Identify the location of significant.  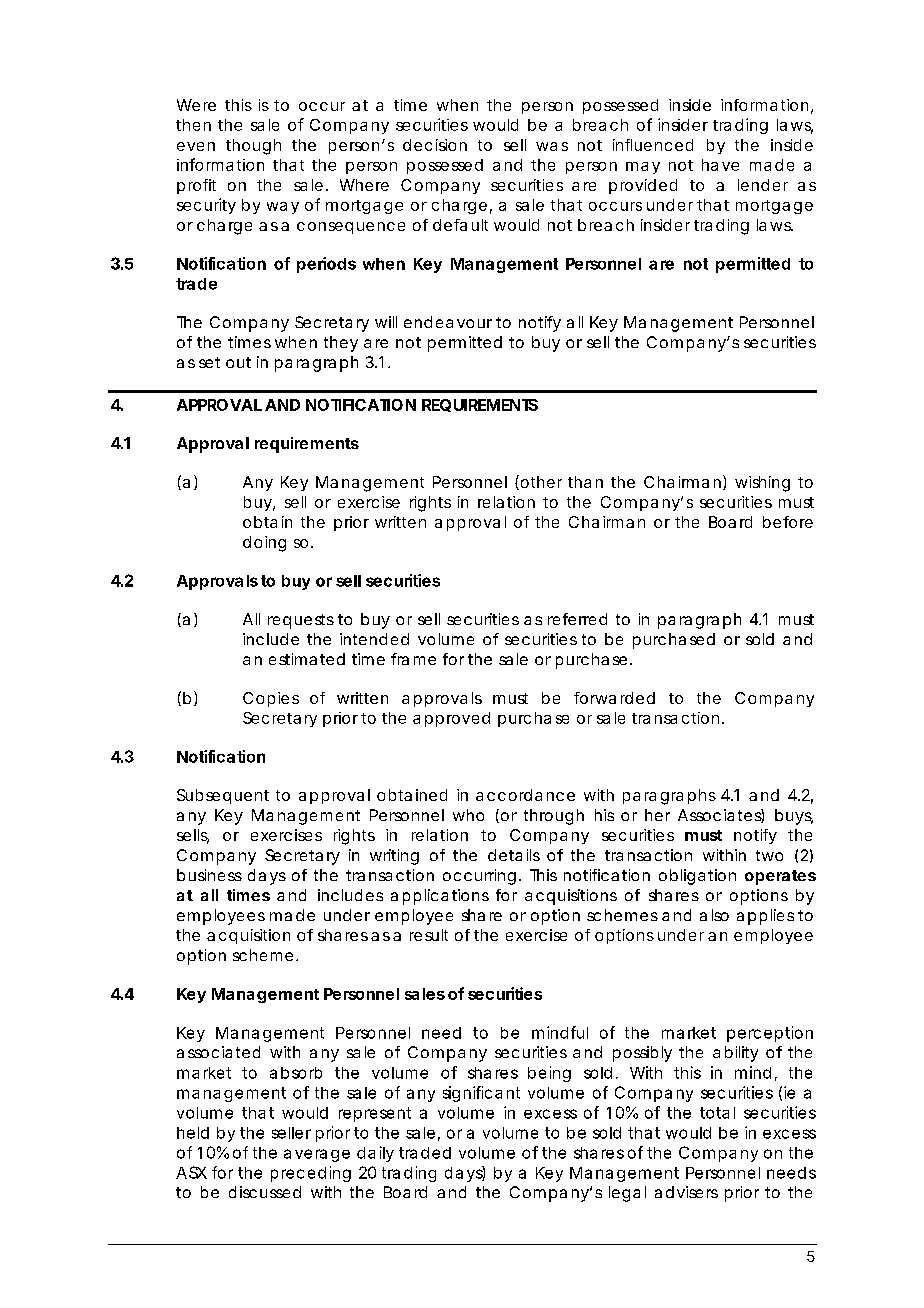
(481, 1094).
